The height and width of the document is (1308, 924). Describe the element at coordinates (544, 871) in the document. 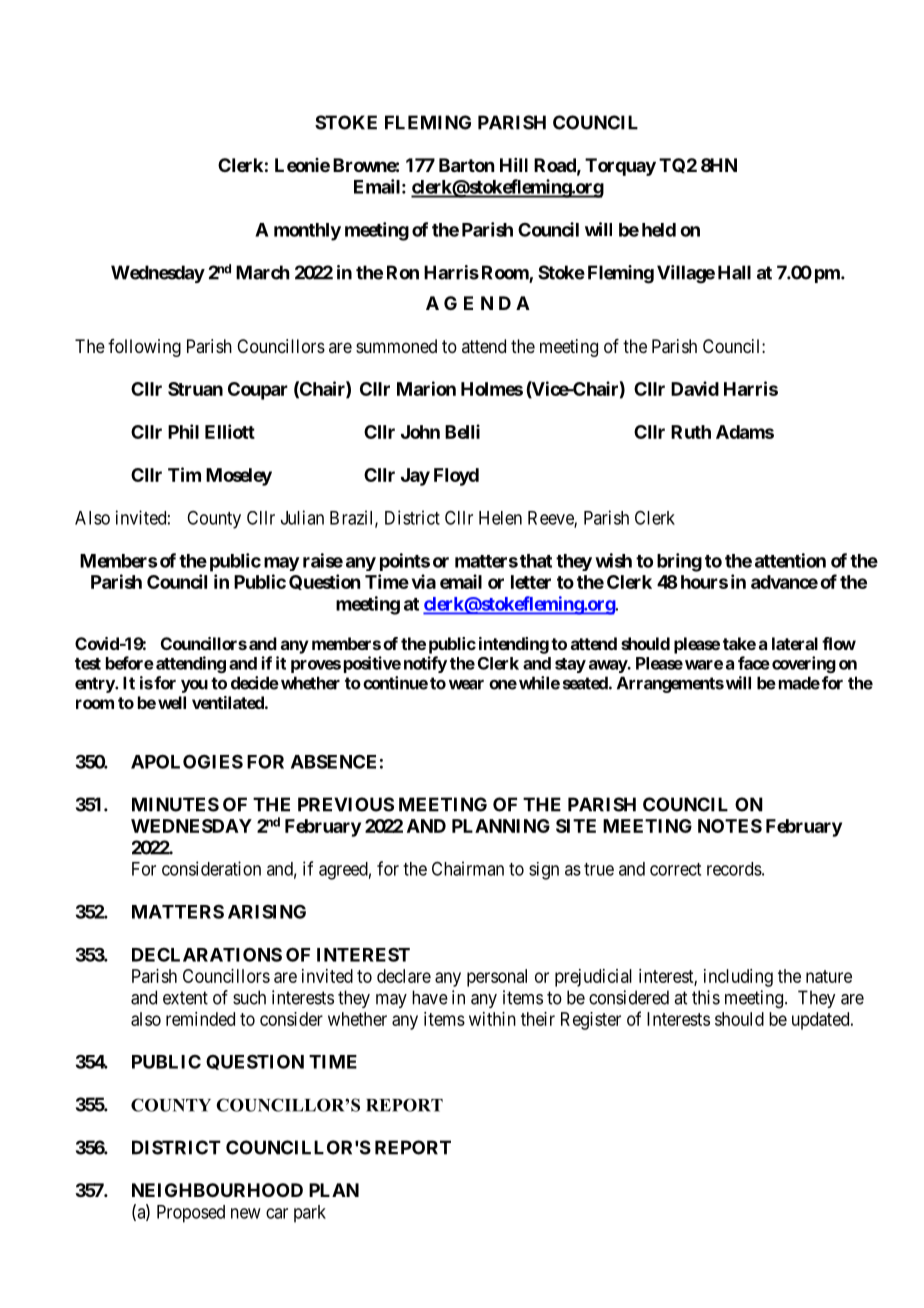

I see `sign` at that location.
